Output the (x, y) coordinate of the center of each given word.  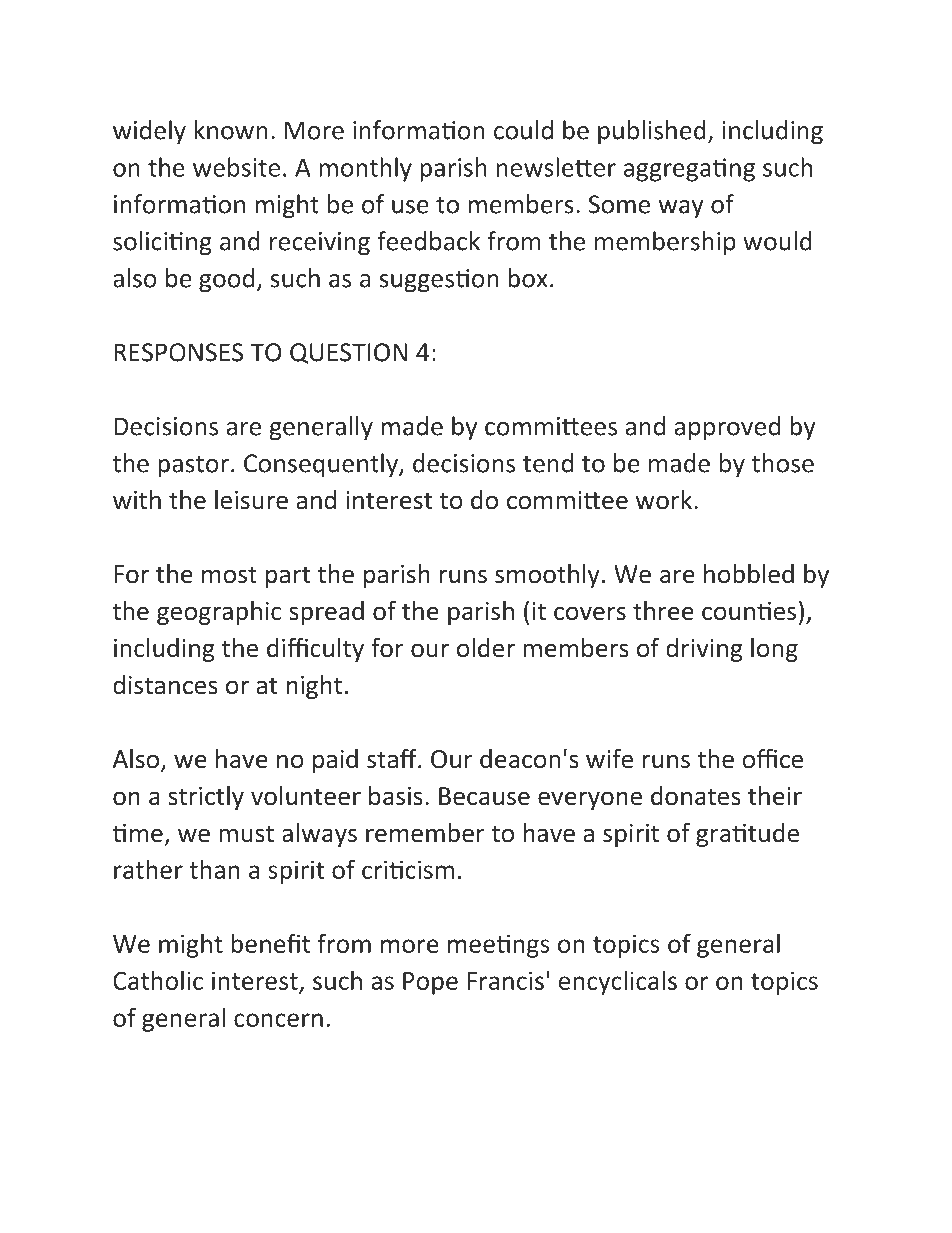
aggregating (689, 170)
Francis (505, 980)
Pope (430, 983)
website (236, 167)
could (523, 130)
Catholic (158, 980)
